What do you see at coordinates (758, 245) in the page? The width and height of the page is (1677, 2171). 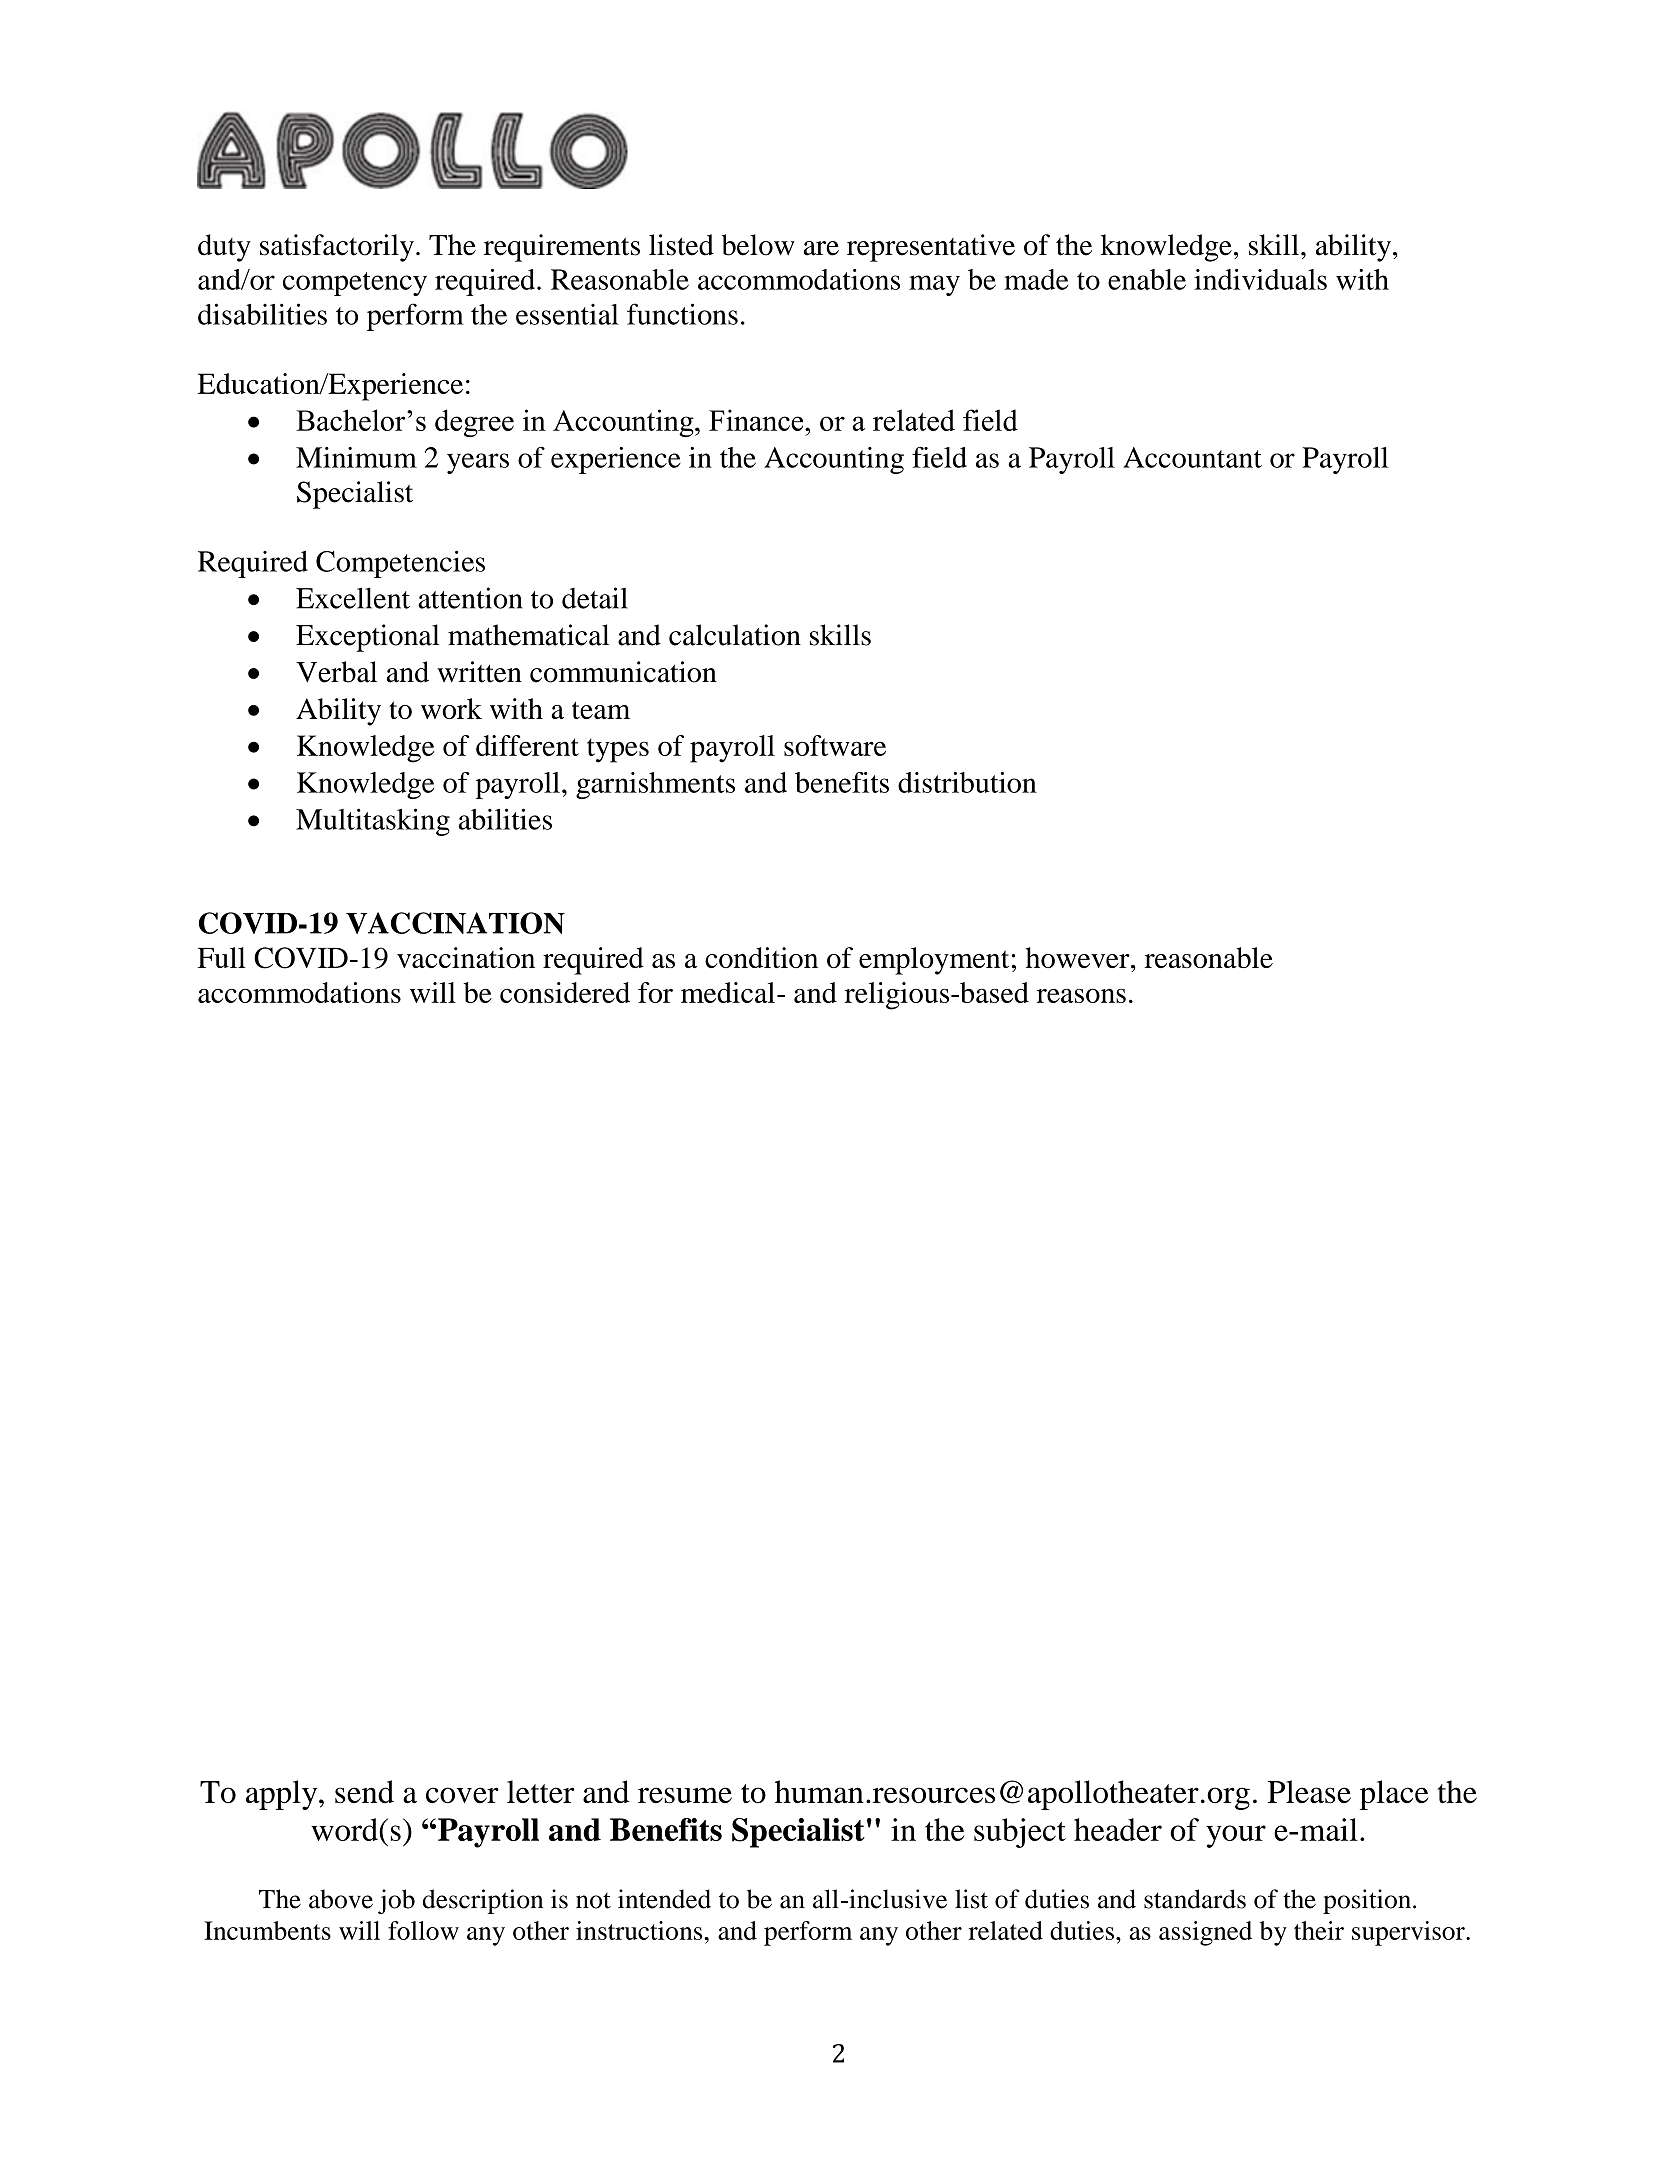 I see `below` at bounding box center [758, 245].
